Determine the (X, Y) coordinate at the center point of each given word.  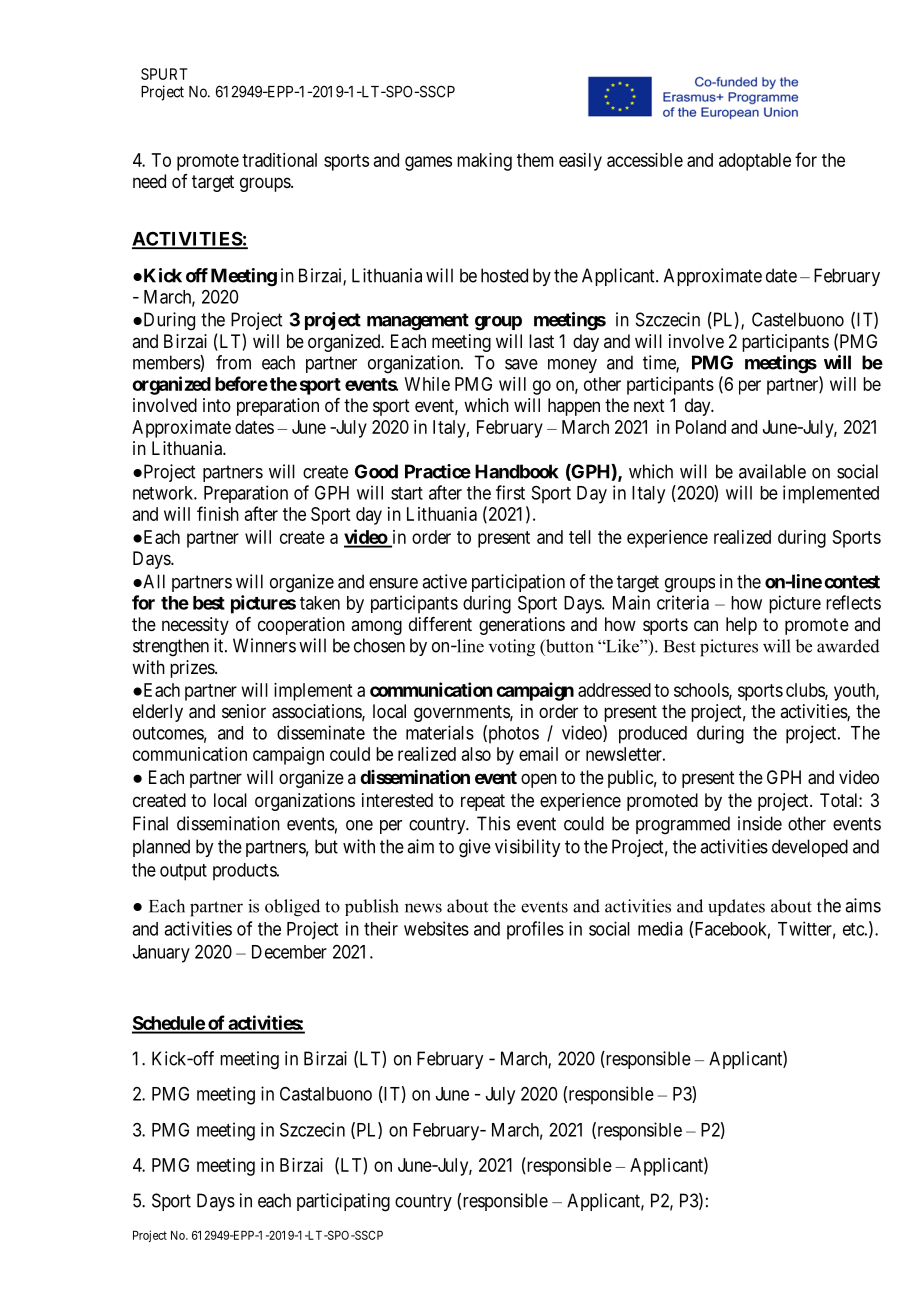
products (245, 872)
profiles (535, 930)
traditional (279, 160)
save (521, 364)
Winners (264, 645)
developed (810, 848)
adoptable (755, 162)
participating (343, 1202)
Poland (701, 427)
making (484, 162)
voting (512, 648)
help (741, 626)
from (233, 362)
